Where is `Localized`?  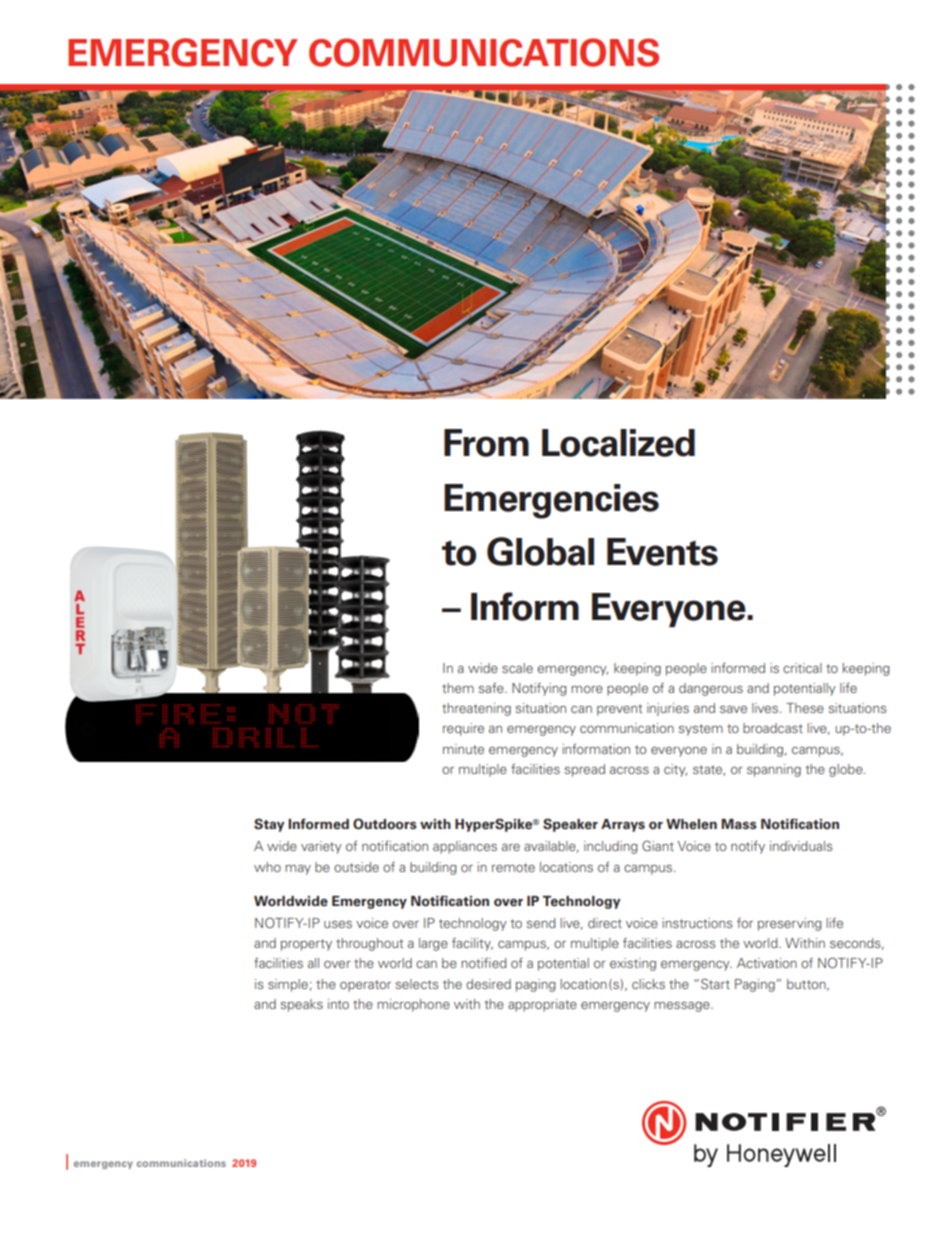
Localized is located at coordinates (618, 443).
